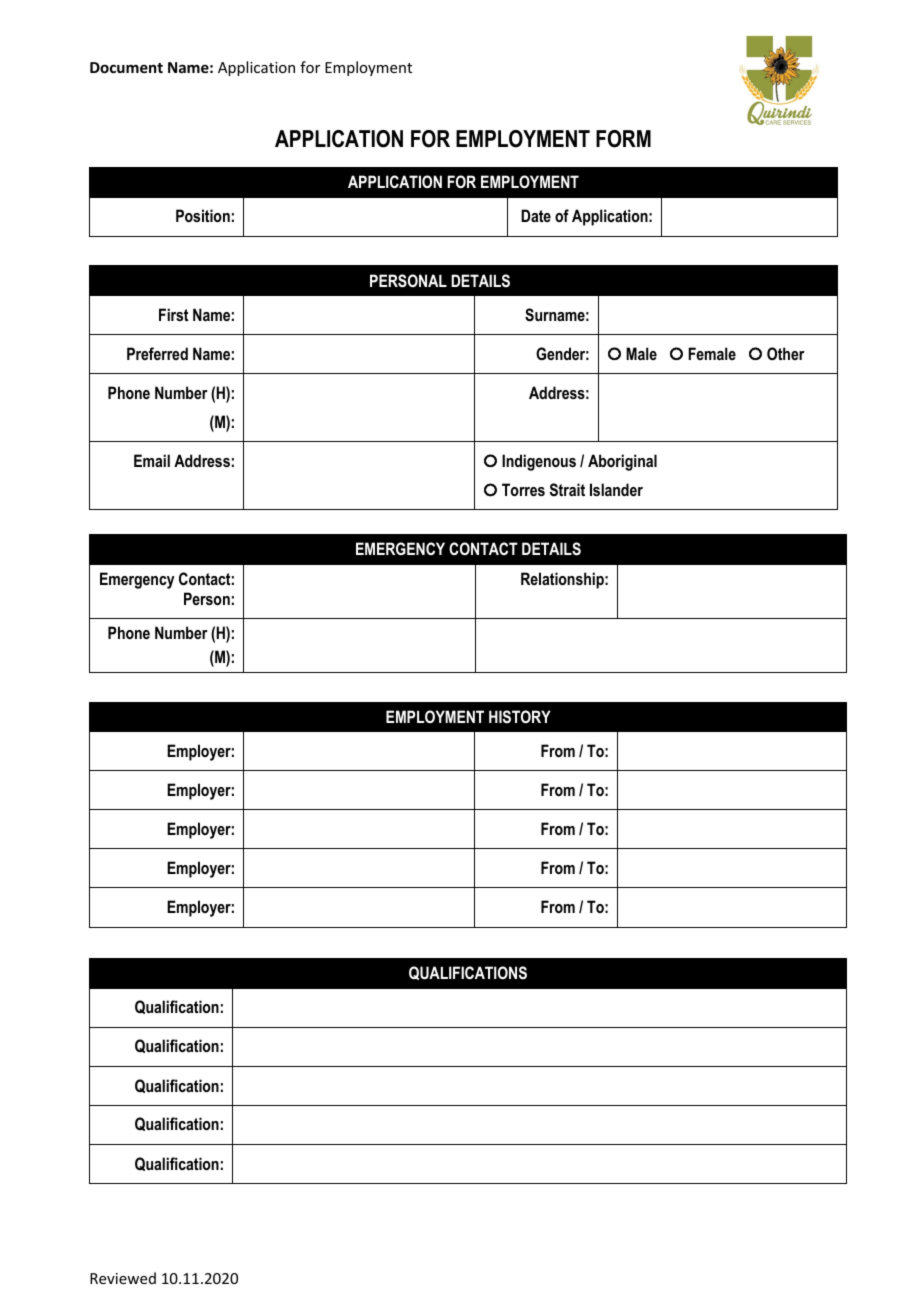 Image resolution: width=924 pixels, height=1308 pixels. Describe the element at coordinates (786, 353) in the page. I see `Other` at that location.
